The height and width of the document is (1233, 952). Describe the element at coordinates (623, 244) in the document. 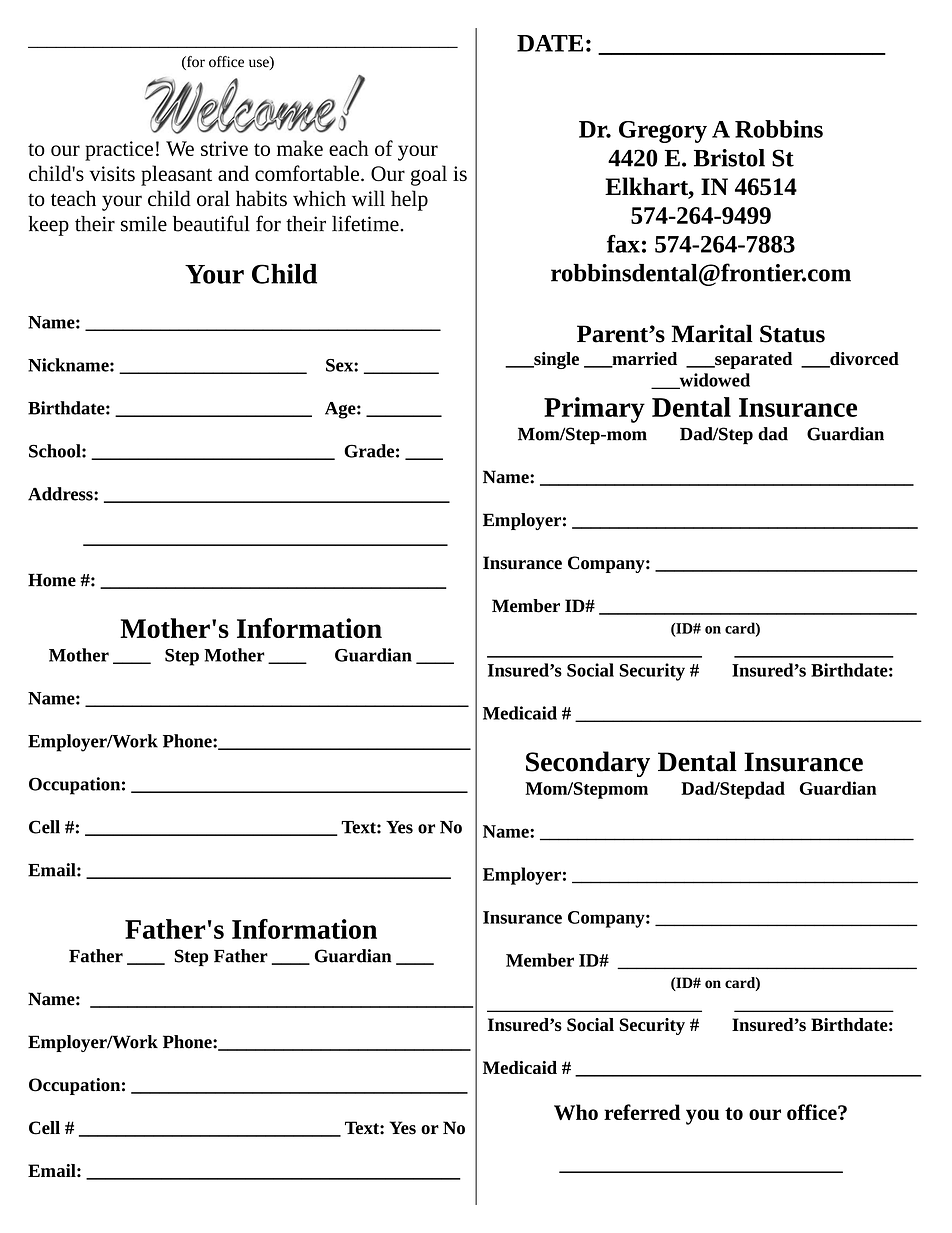

I see `fax` at that location.
